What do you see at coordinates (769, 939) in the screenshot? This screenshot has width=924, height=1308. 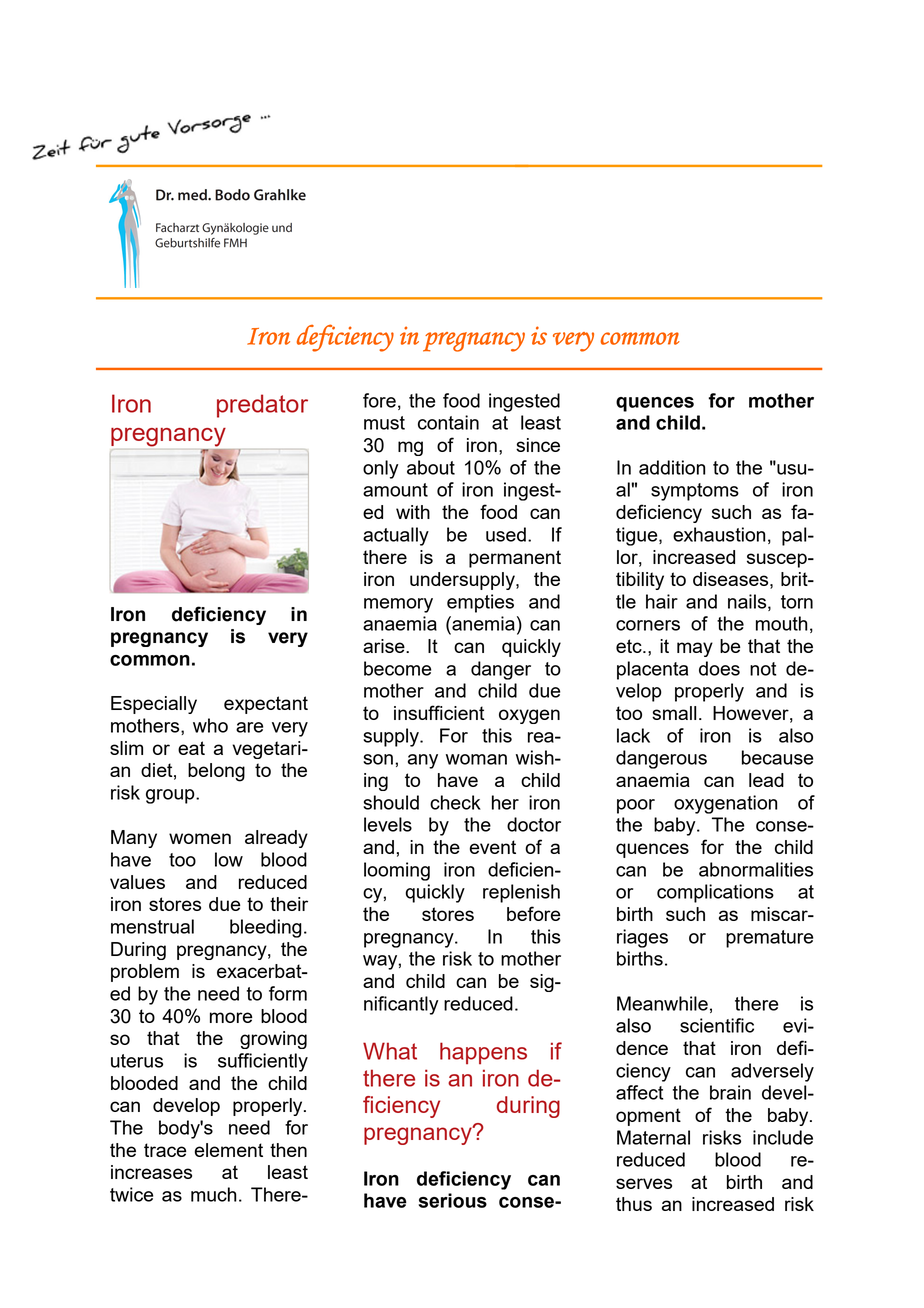 I see `premature` at bounding box center [769, 939].
